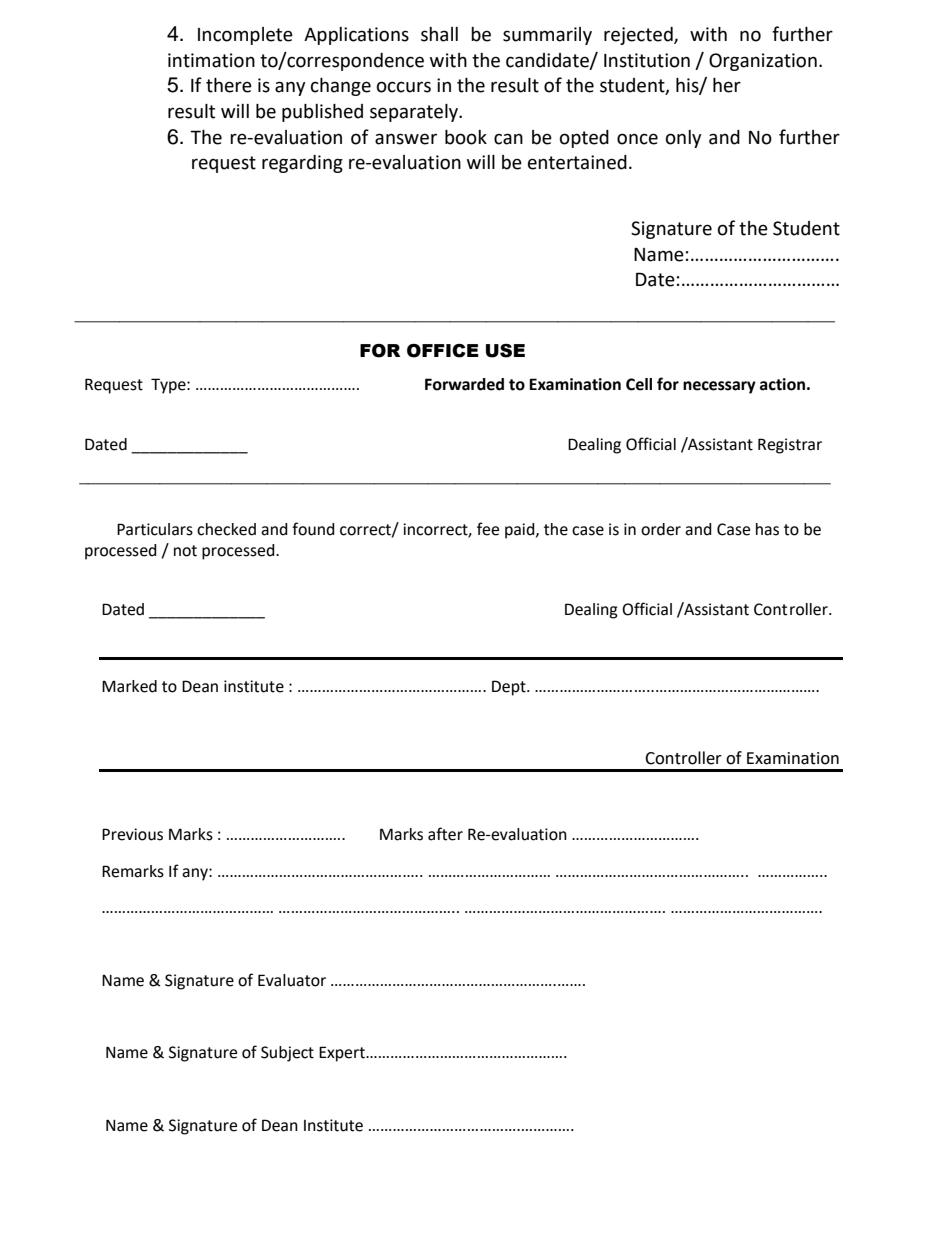  What do you see at coordinates (445, 834) in the screenshot?
I see `after` at bounding box center [445, 834].
